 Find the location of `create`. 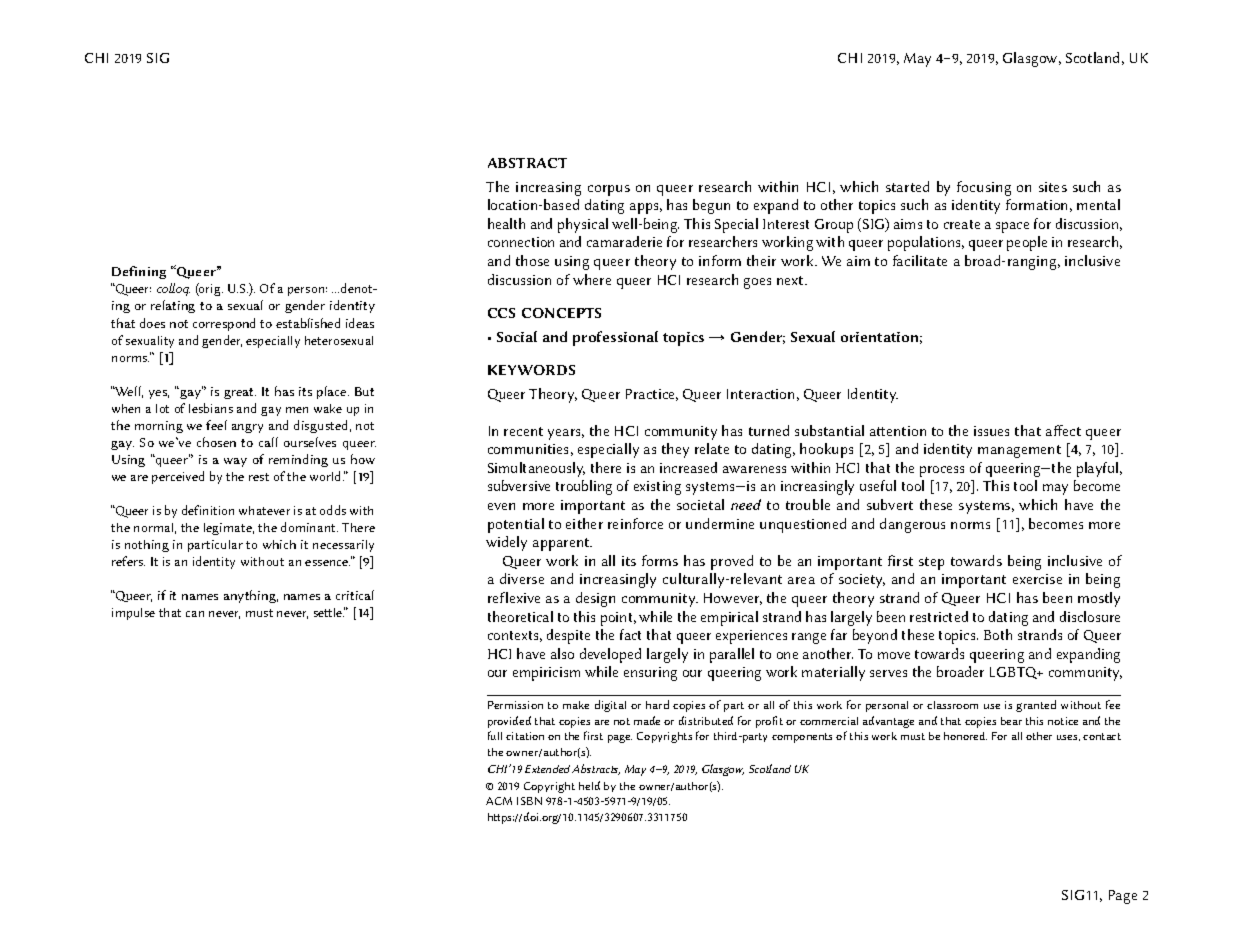

create is located at coordinates (962, 224).
